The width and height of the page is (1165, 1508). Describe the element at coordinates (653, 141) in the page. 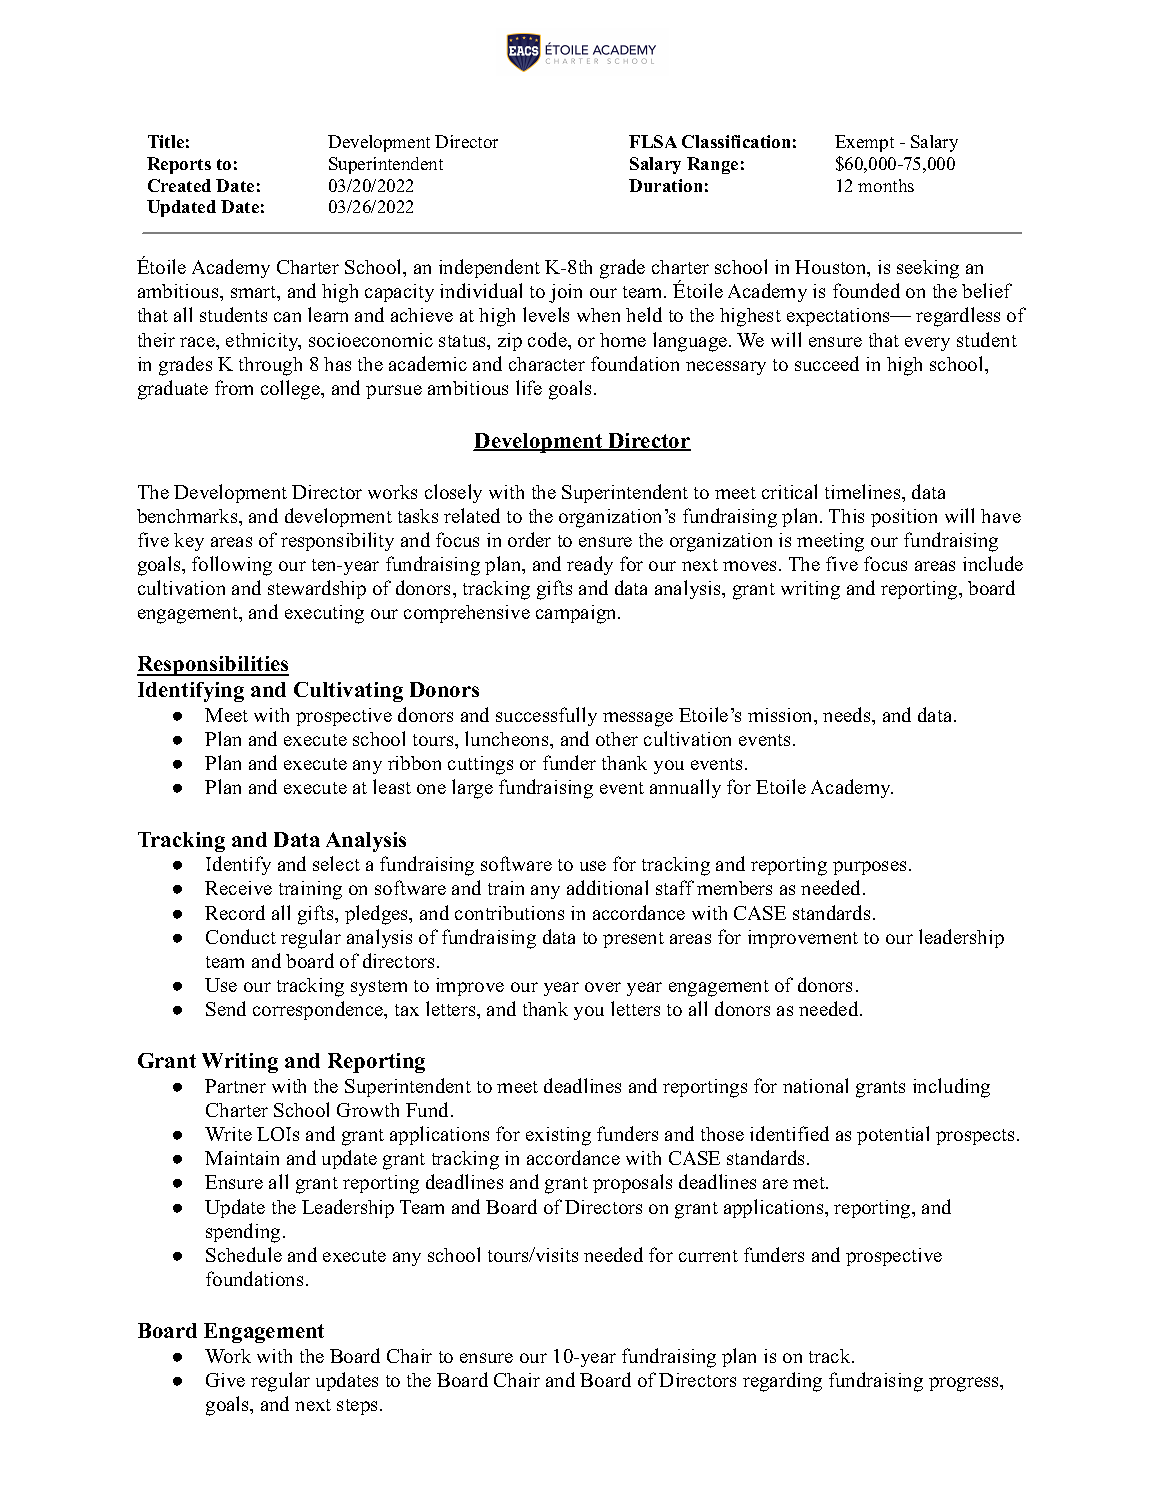

I see `FLSA` at that location.
